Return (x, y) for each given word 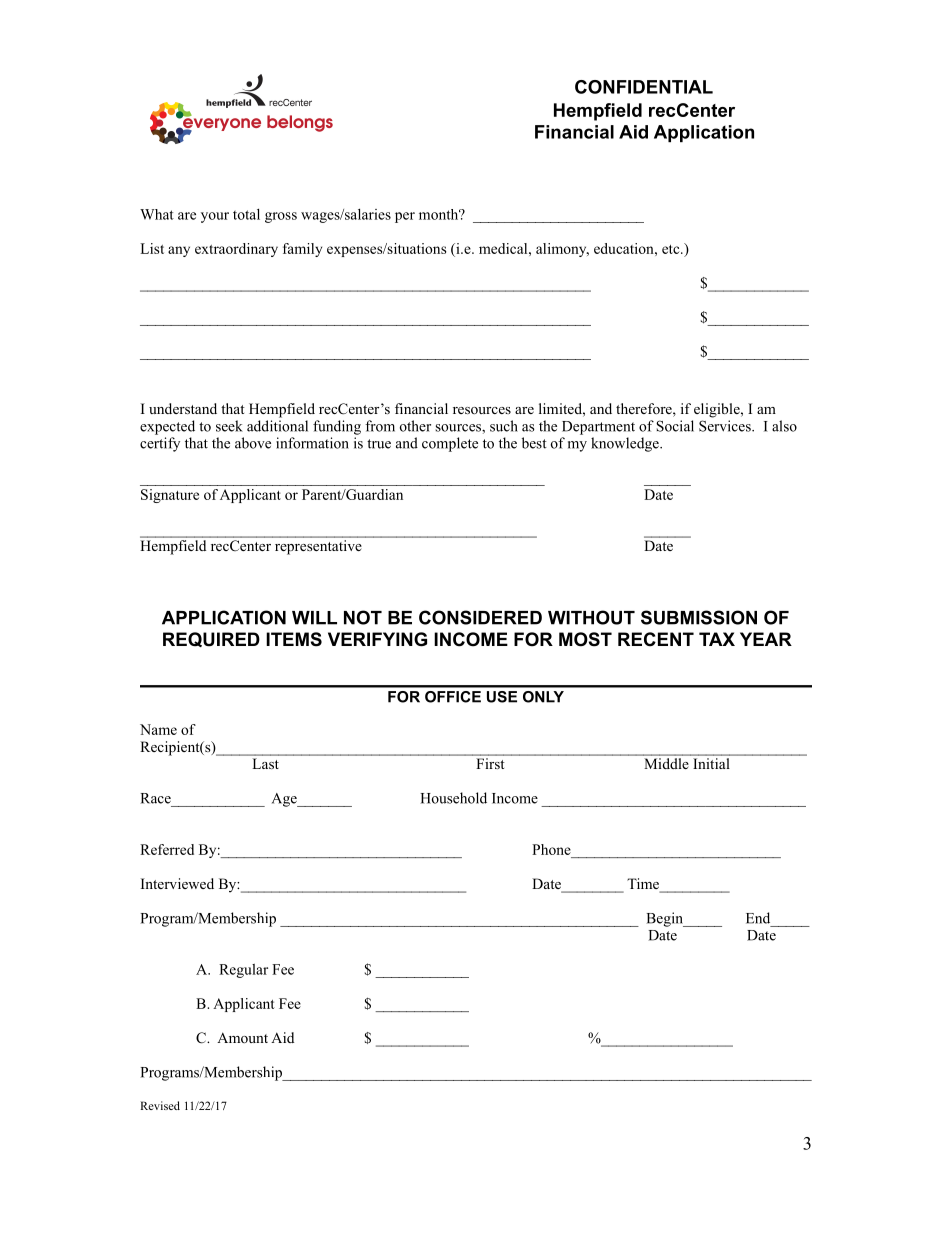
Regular (243, 971)
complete (450, 444)
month (440, 214)
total (246, 214)
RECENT (656, 639)
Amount (242, 1037)
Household (454, 798)
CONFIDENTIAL (644, 87)
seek (229, 426)
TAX (717, 639)
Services (726, 426)
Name (158, 729)
